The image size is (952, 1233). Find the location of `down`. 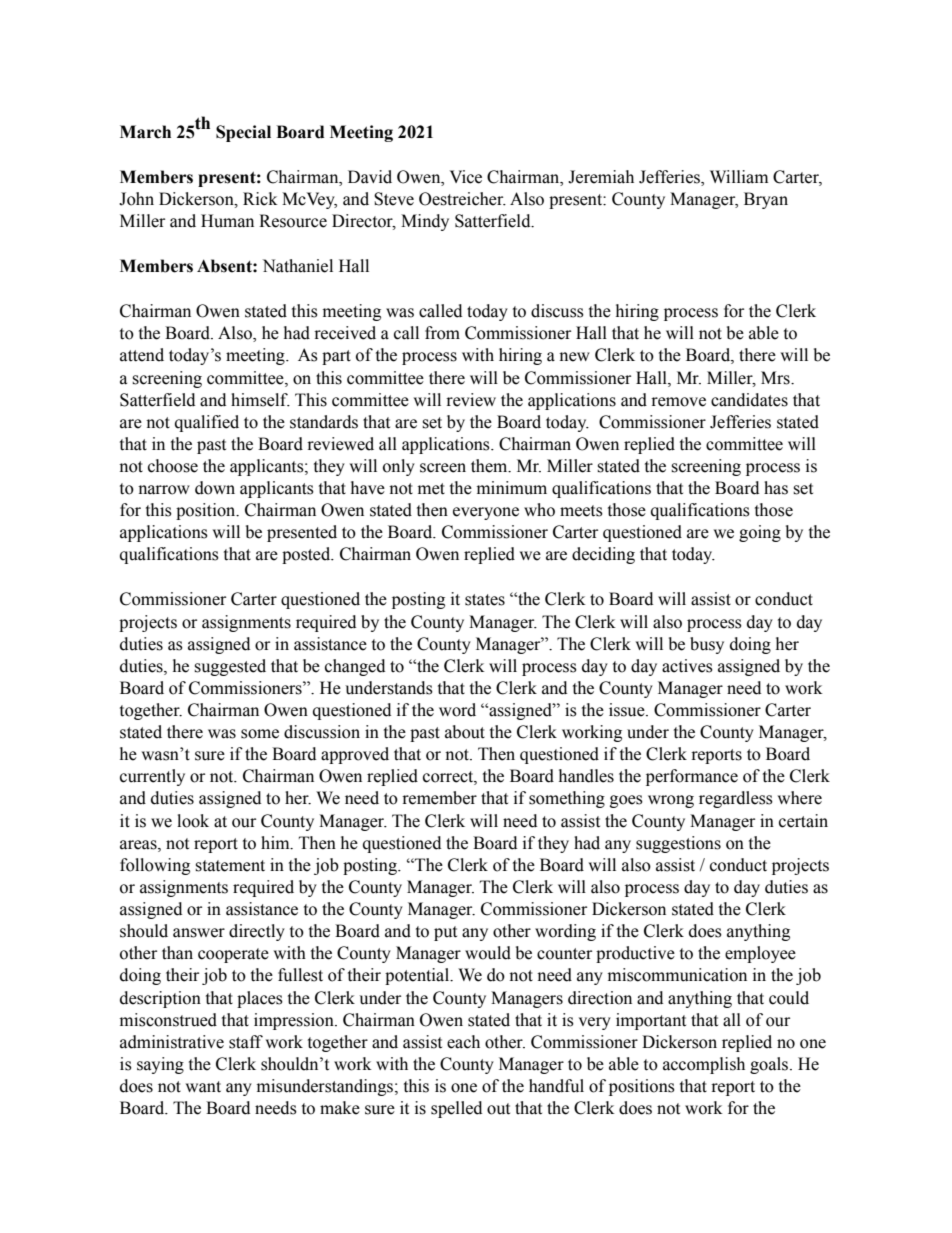

down is located at coordinates (215, 488).
